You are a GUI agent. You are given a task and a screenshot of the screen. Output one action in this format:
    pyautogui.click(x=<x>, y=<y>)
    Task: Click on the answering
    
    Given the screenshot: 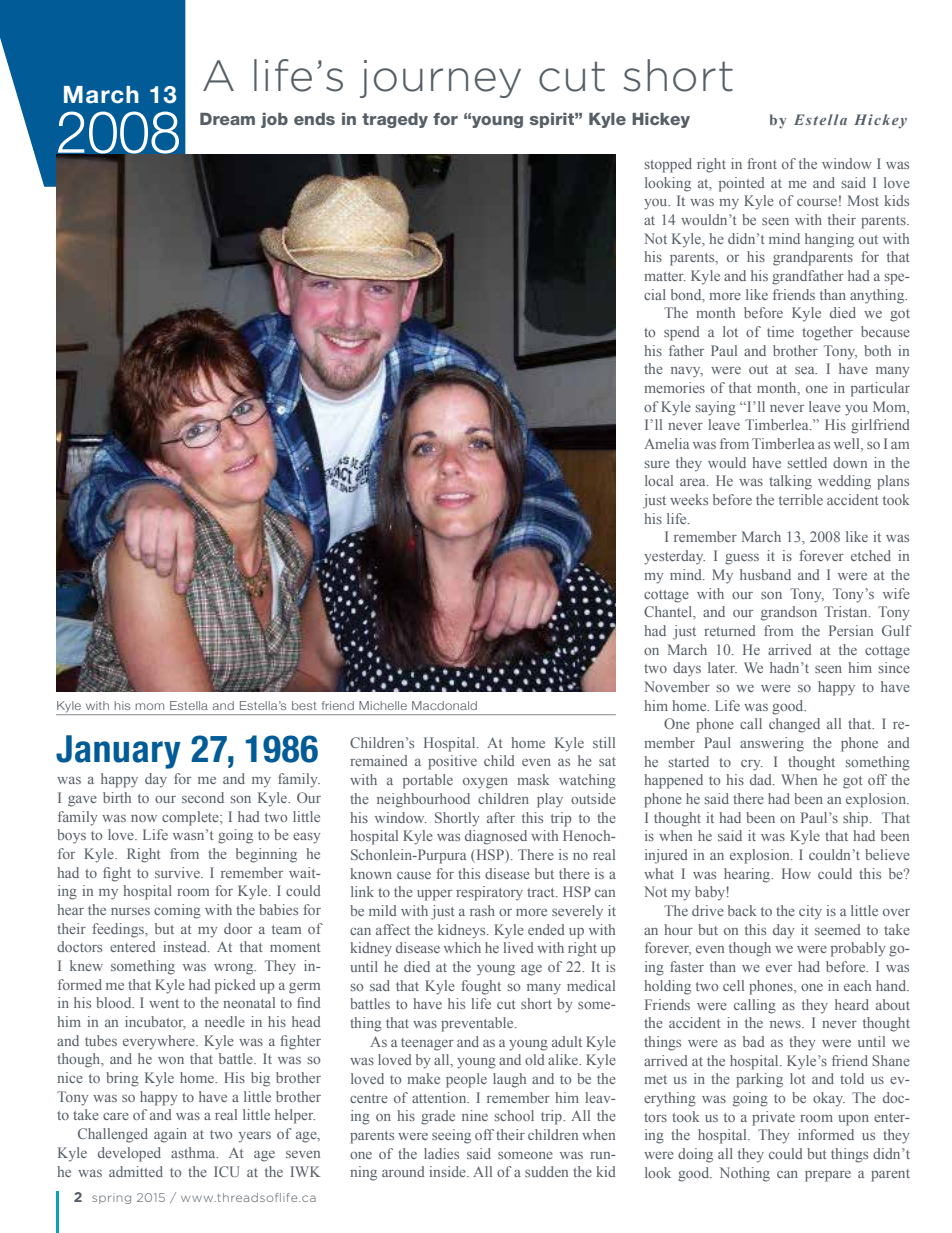 What is the action you would take?
    pyautogui.click(x=772, y=744)
